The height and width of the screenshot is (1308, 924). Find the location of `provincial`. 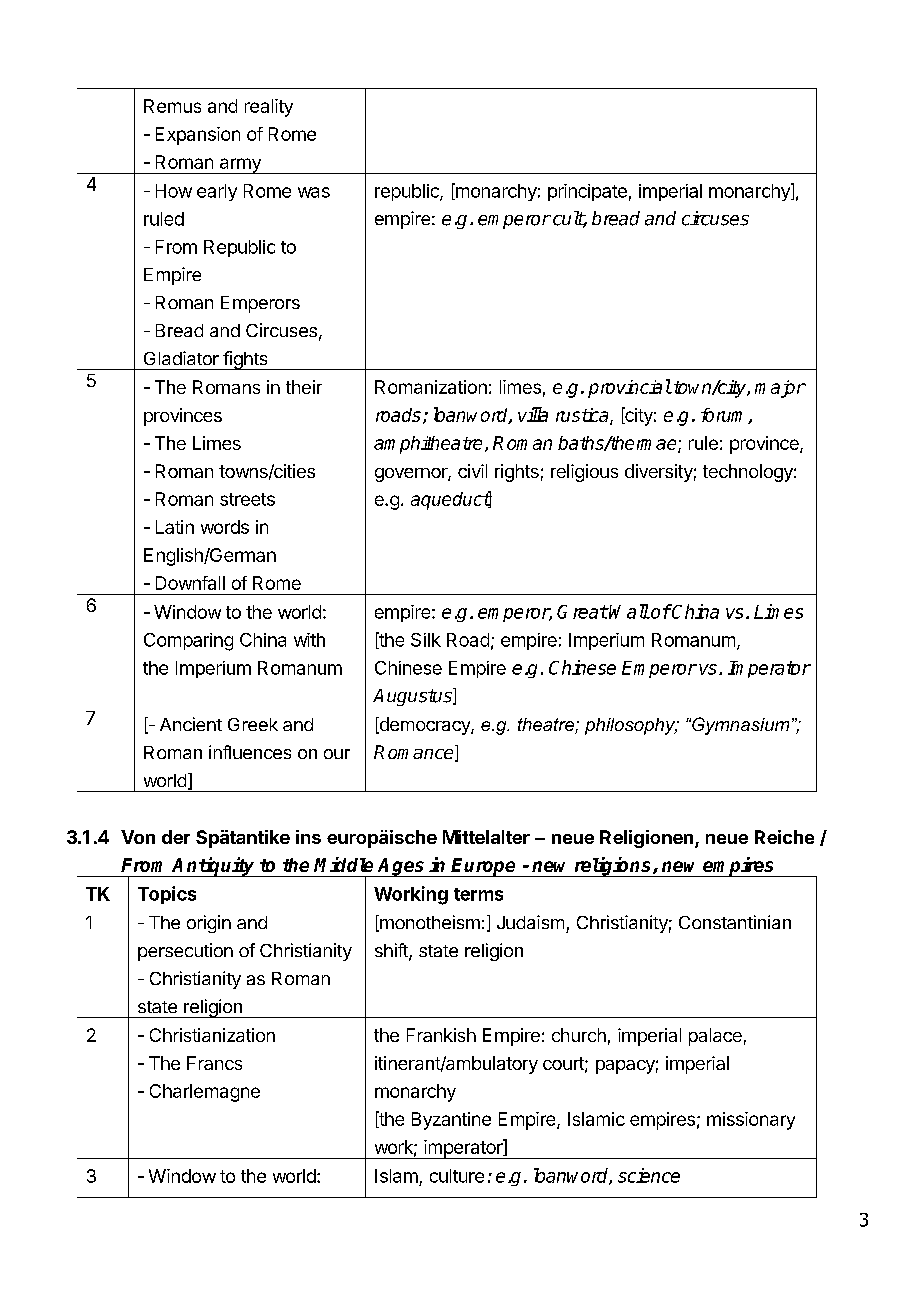

provincial is located at coordinates (629, 388).
